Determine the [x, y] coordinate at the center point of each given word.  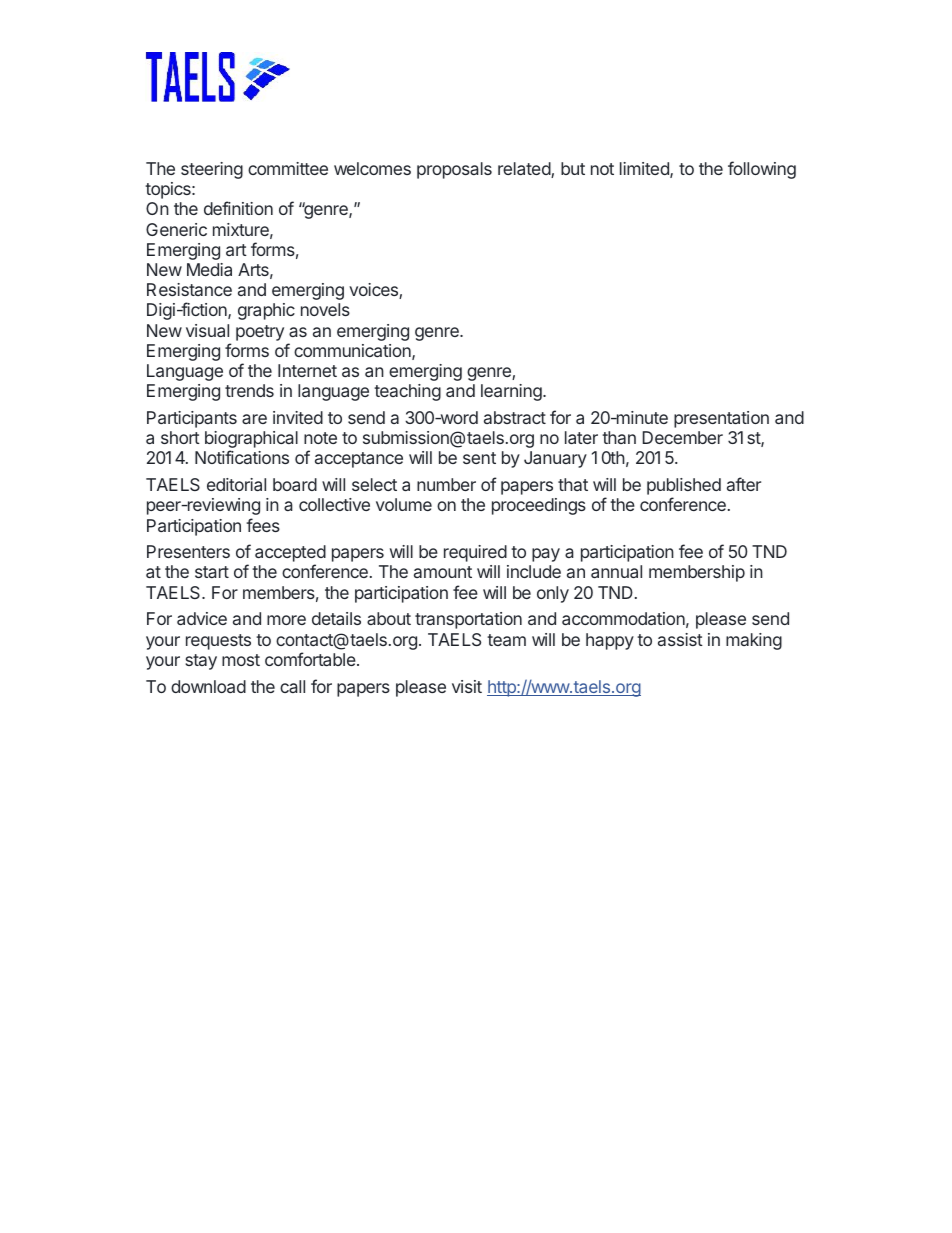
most [241, 660]
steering [212, 170]
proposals [454, 170]
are [254, 419]
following [762, 170]
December [683, 437]
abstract [515, 417]
